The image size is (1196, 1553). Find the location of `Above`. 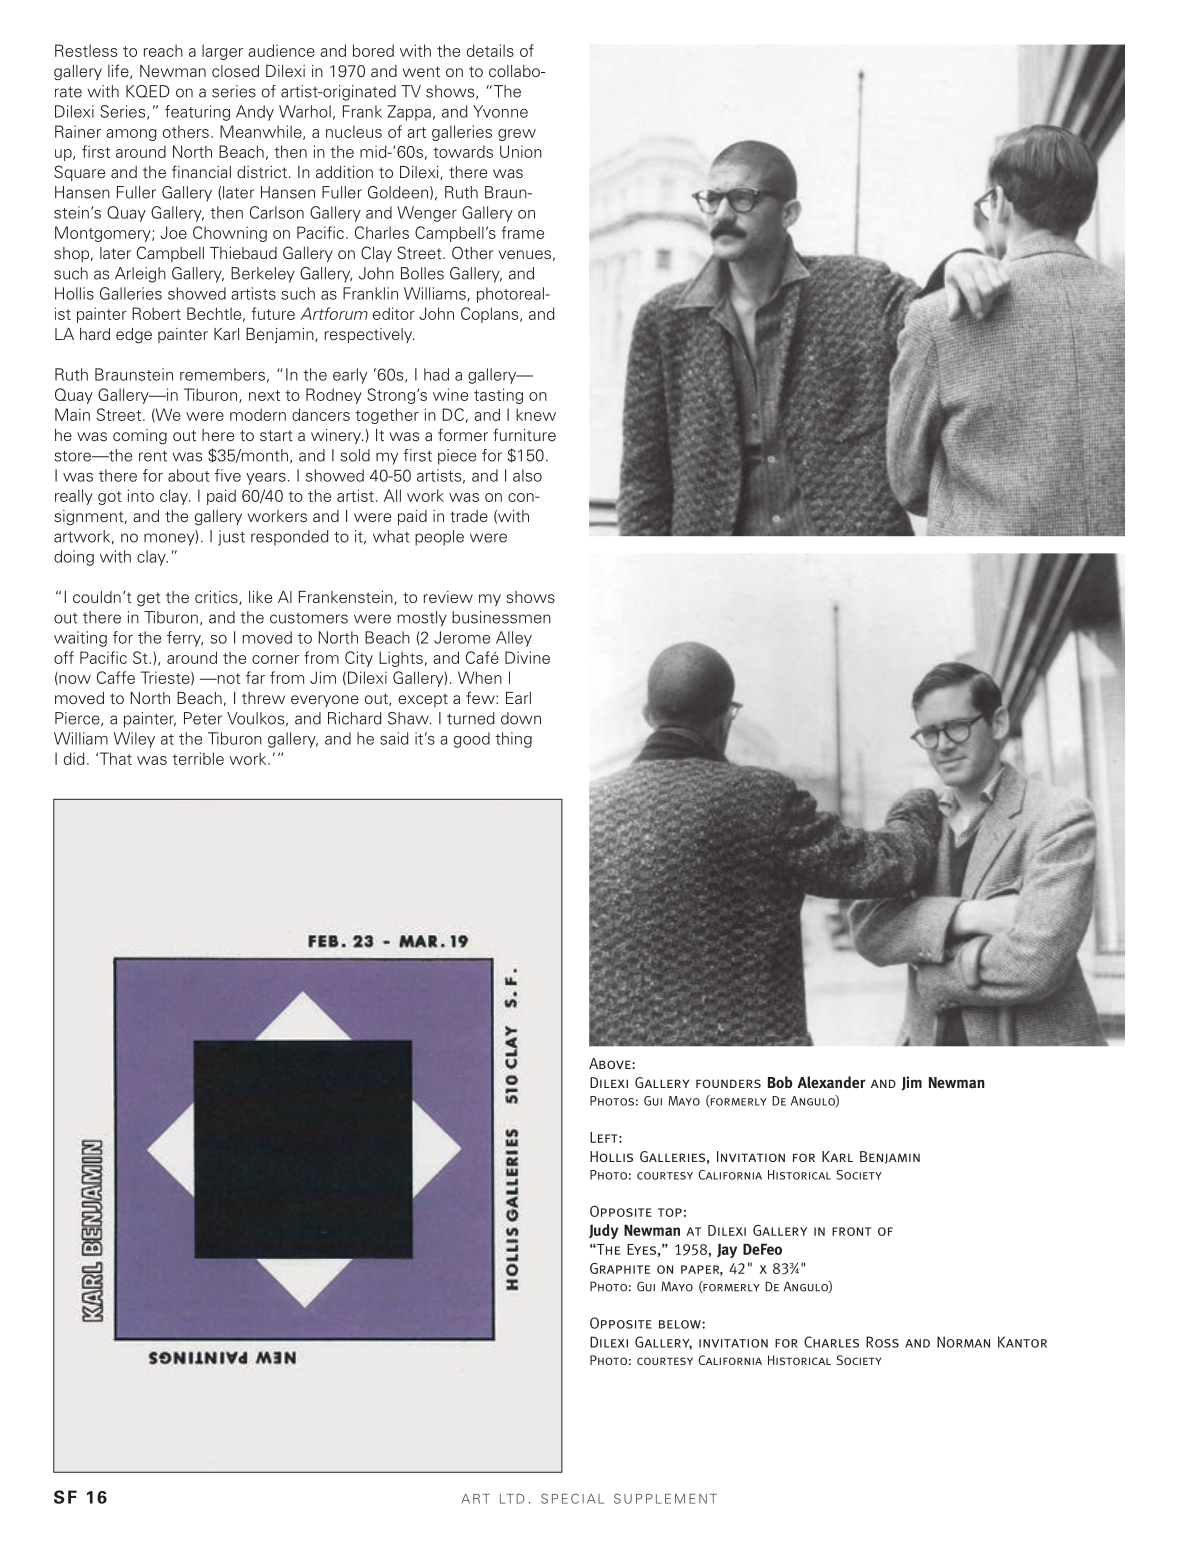

Above is located at coordinates (611, 1063).
